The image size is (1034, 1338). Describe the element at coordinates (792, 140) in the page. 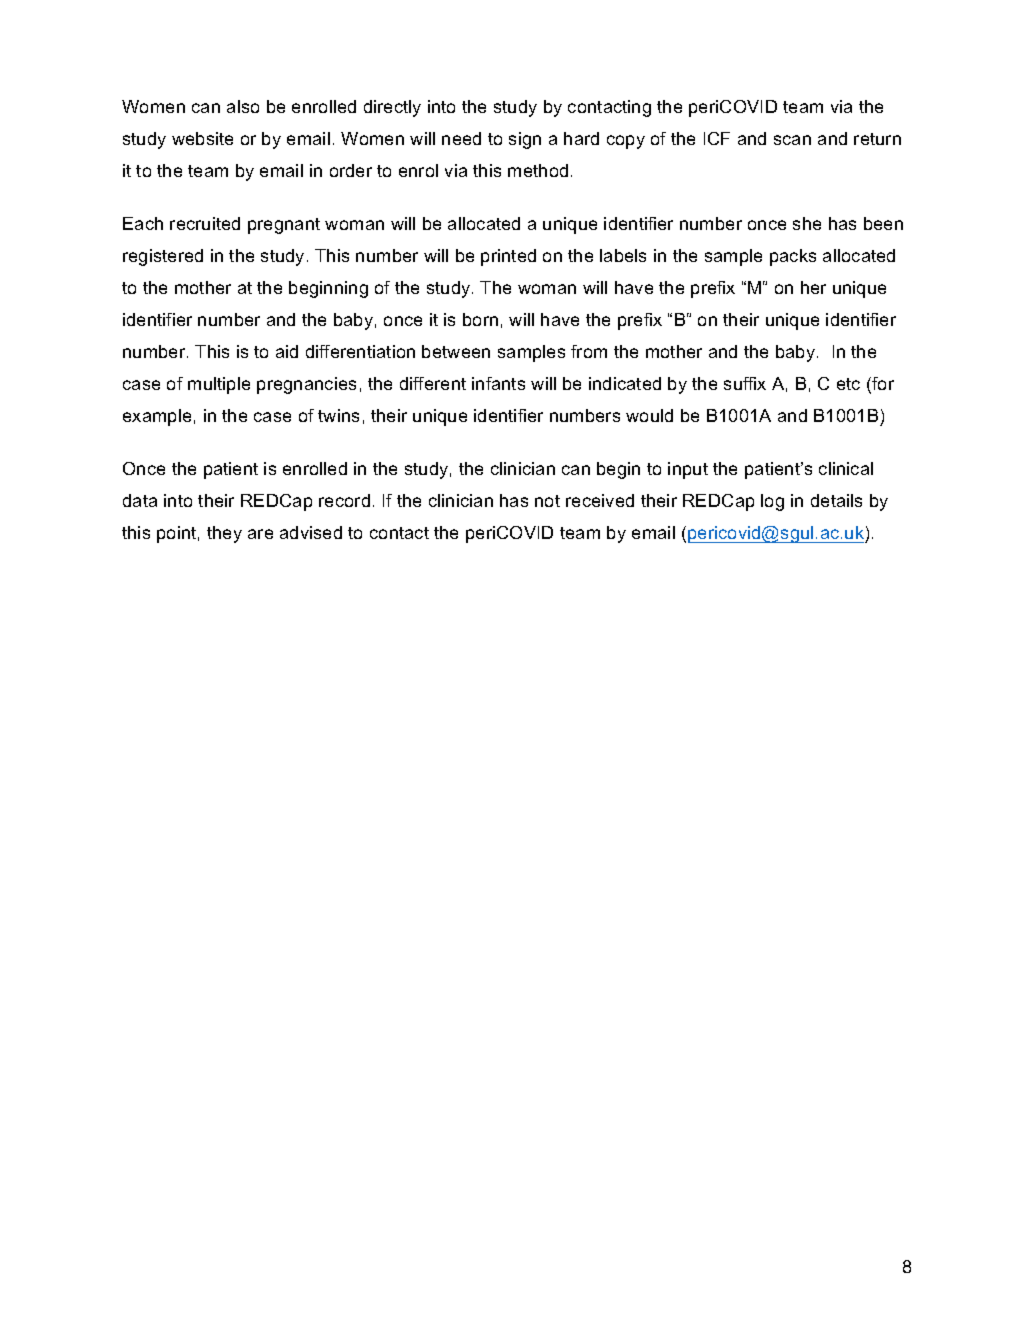

I see `scan` at that location.
